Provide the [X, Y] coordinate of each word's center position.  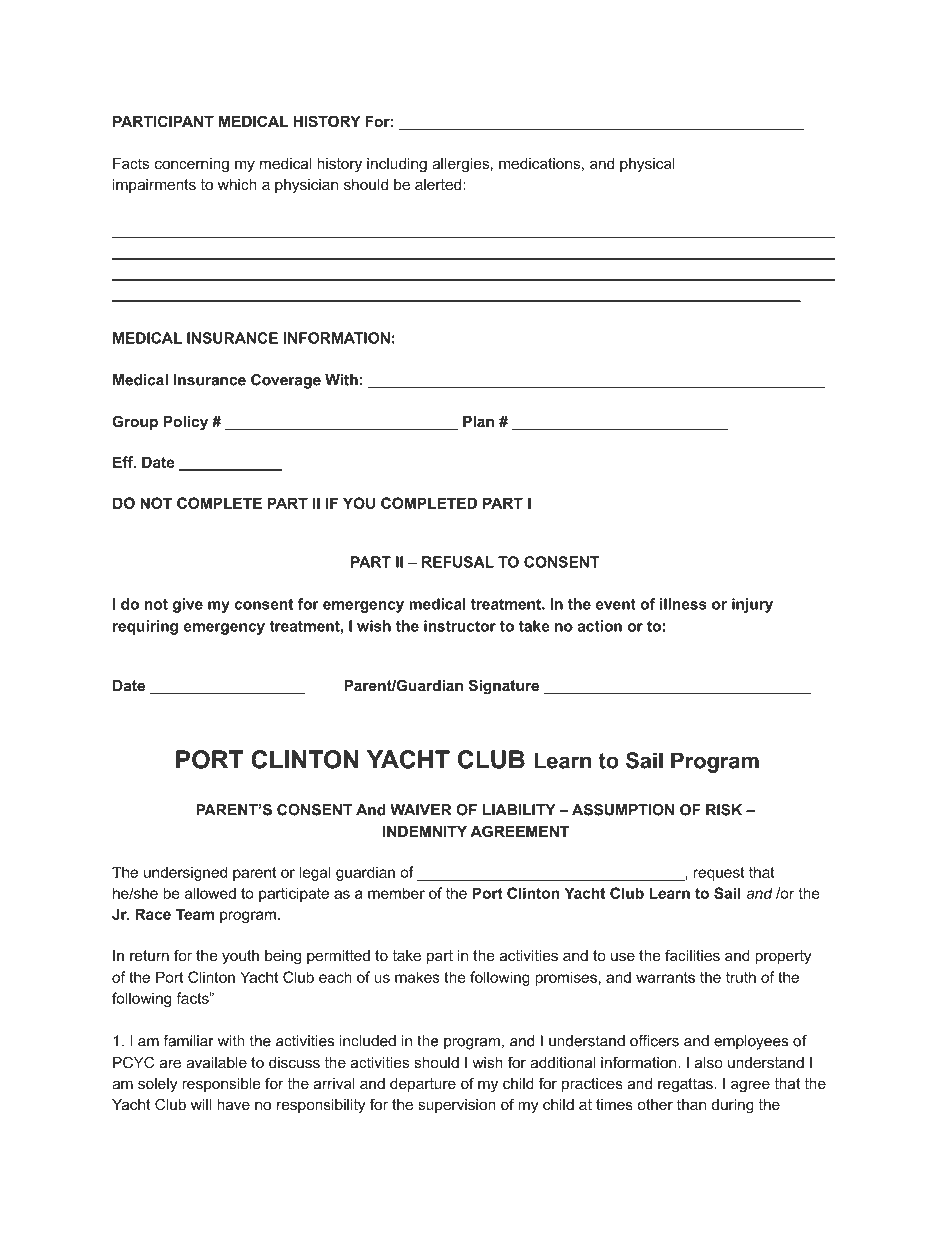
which [237, 184]
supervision [457, 1106]
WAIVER [420, 810]
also [709, 1062]
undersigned [185, 873]
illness [683, 604]
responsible [221, 1085]
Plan [478, 421]
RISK [724, 810]
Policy [186, 423]
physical [647, 165]
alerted [438, 184]
